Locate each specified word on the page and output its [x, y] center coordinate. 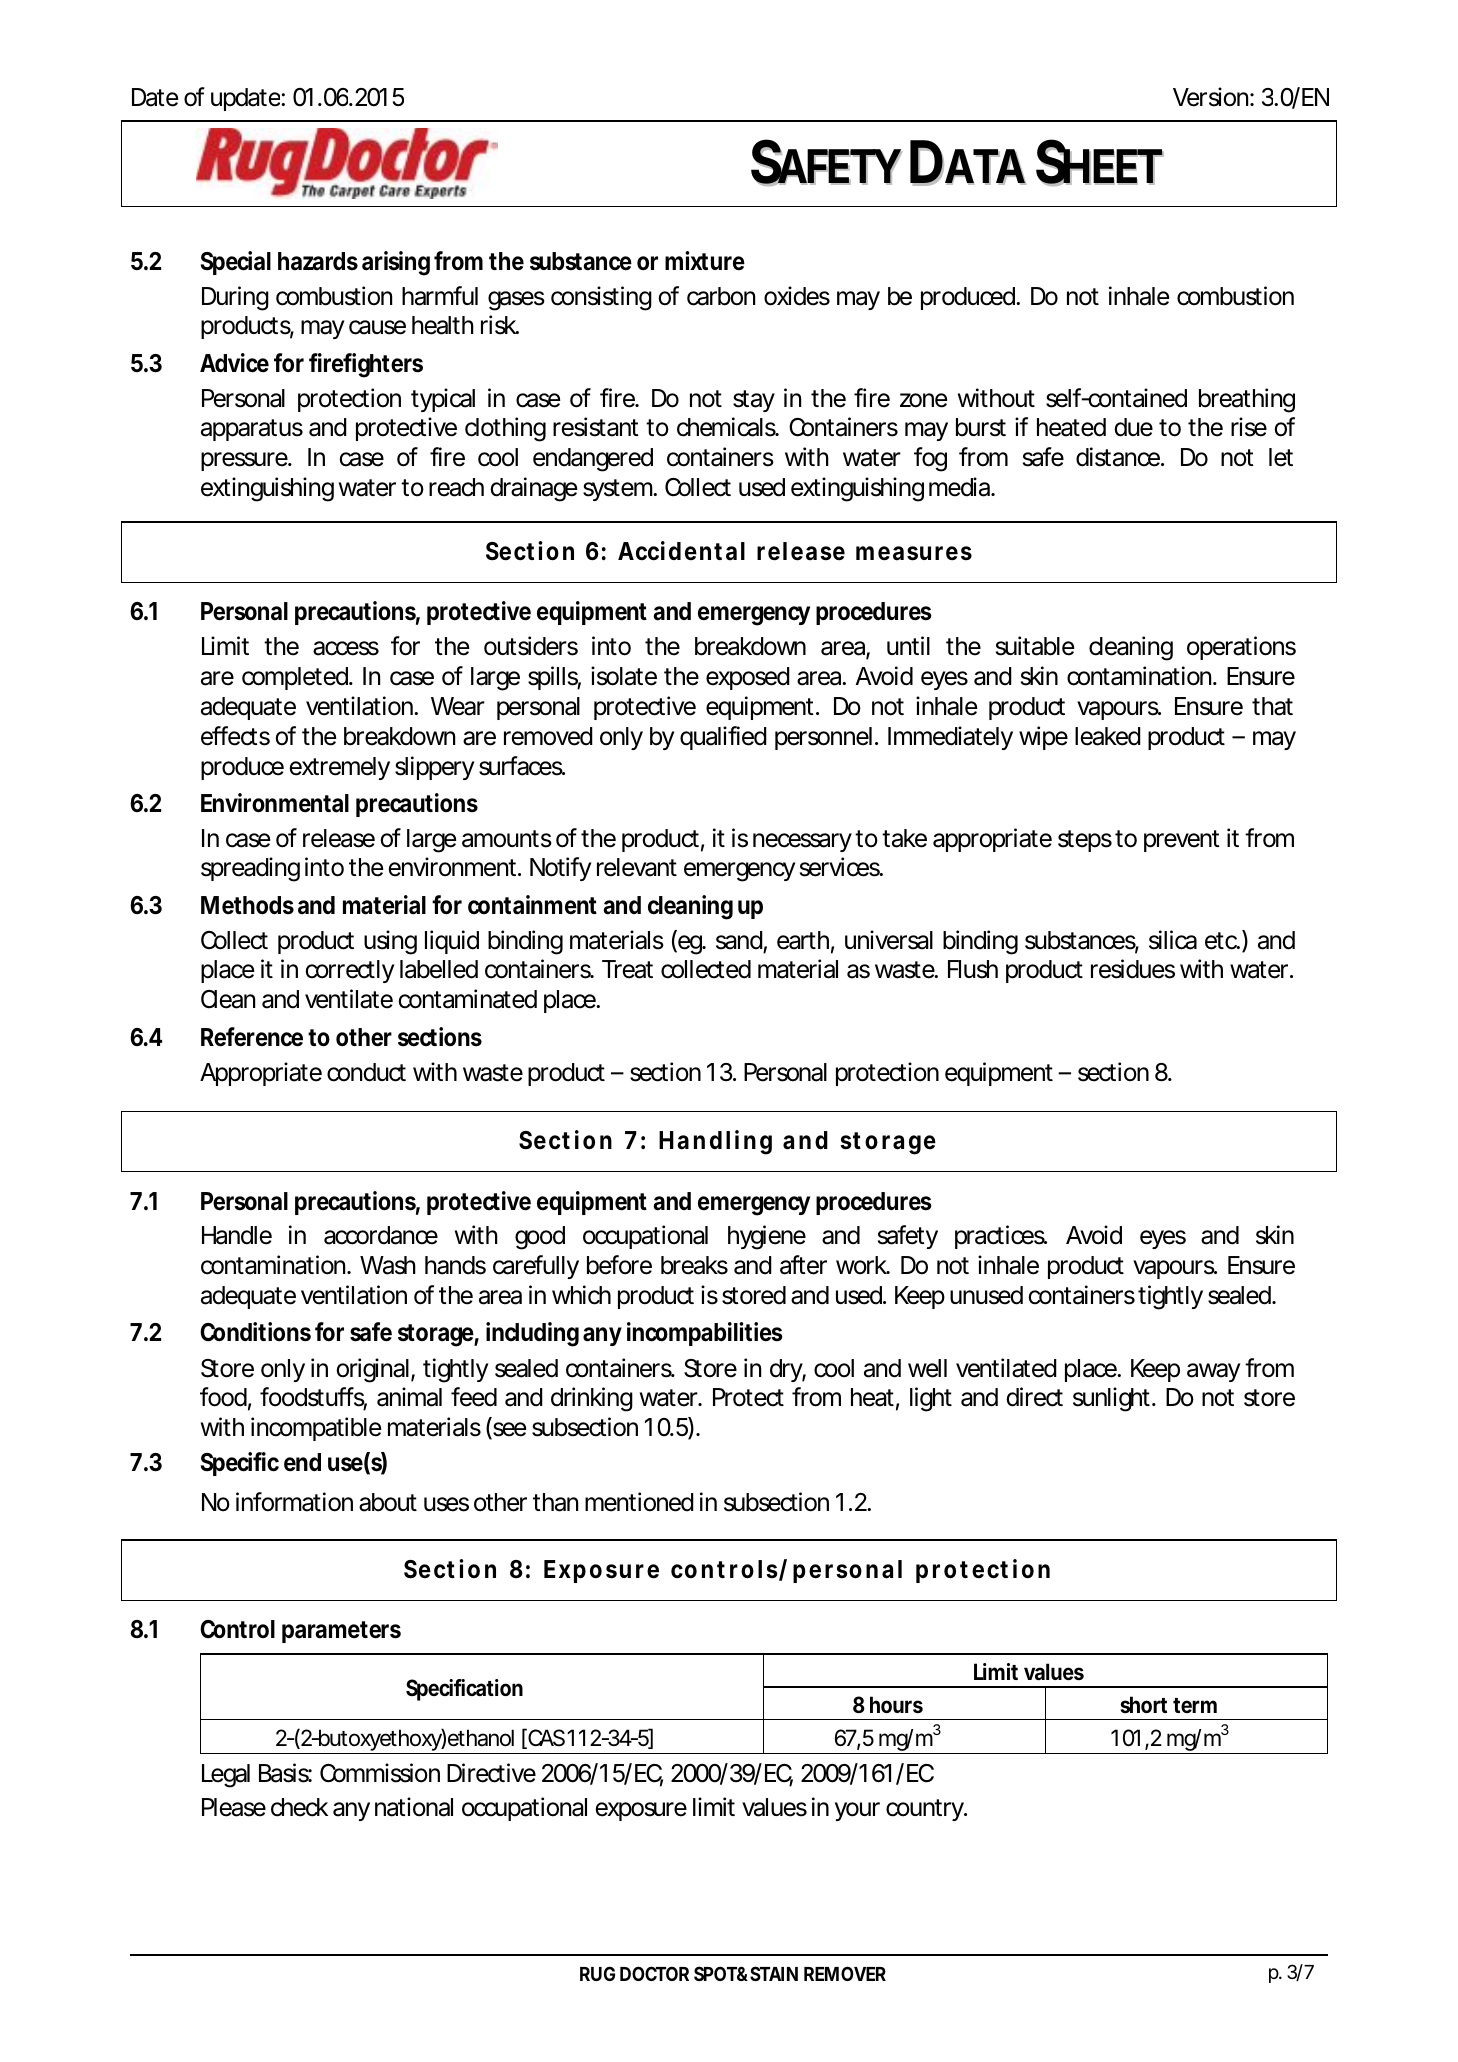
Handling [715, 1142]
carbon [721, 296]
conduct [366, 1072]
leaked [1108, 736]
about [388, 1502]
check [299, 1807]
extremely [339, 768]
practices [1001, 1237]
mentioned [639, 1502]
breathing [1247, 400]
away [1213, 1372]
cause [377, 327]
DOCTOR [654, 1973]
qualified [723, 738]
